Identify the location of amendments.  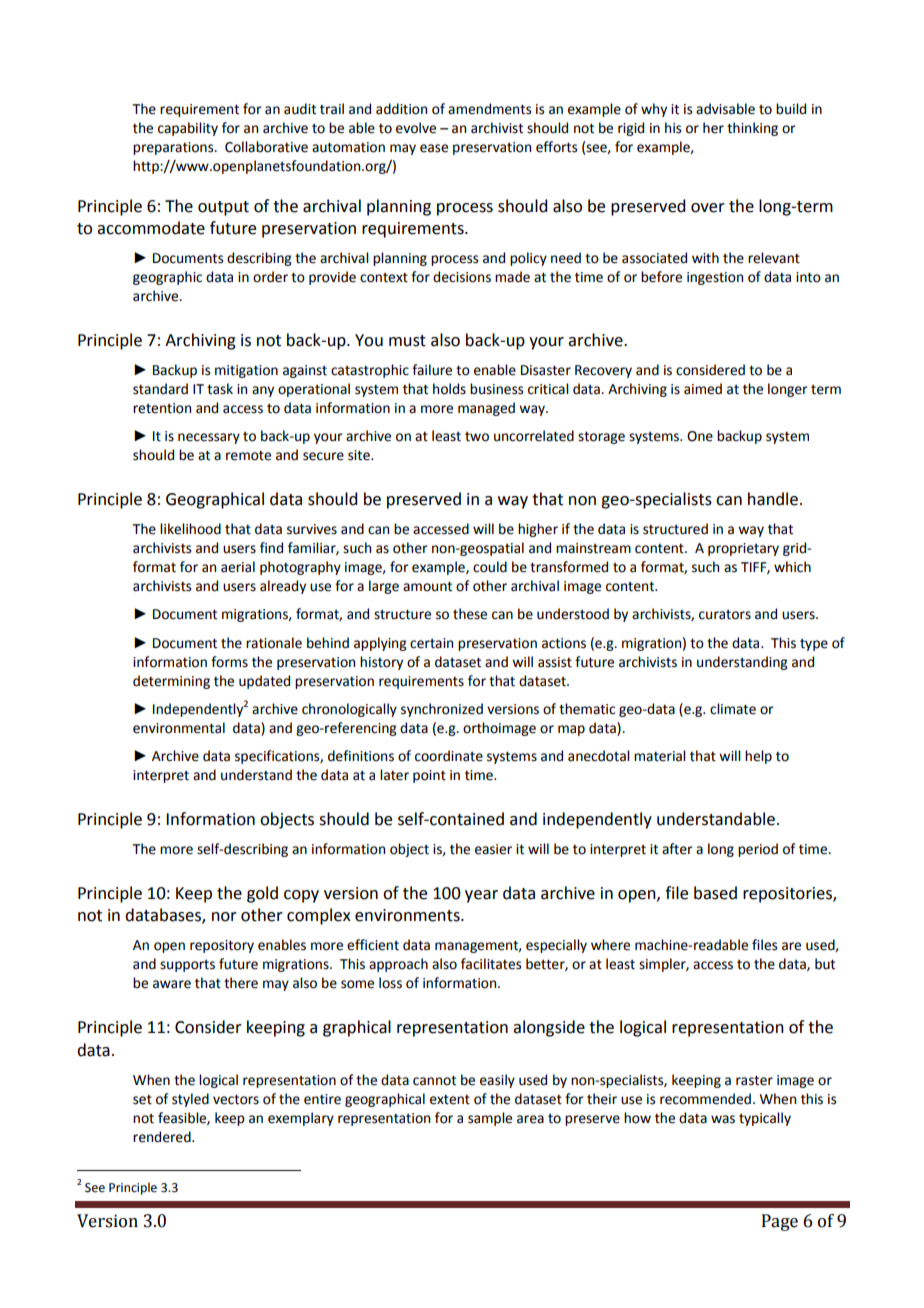
(489, 109).
